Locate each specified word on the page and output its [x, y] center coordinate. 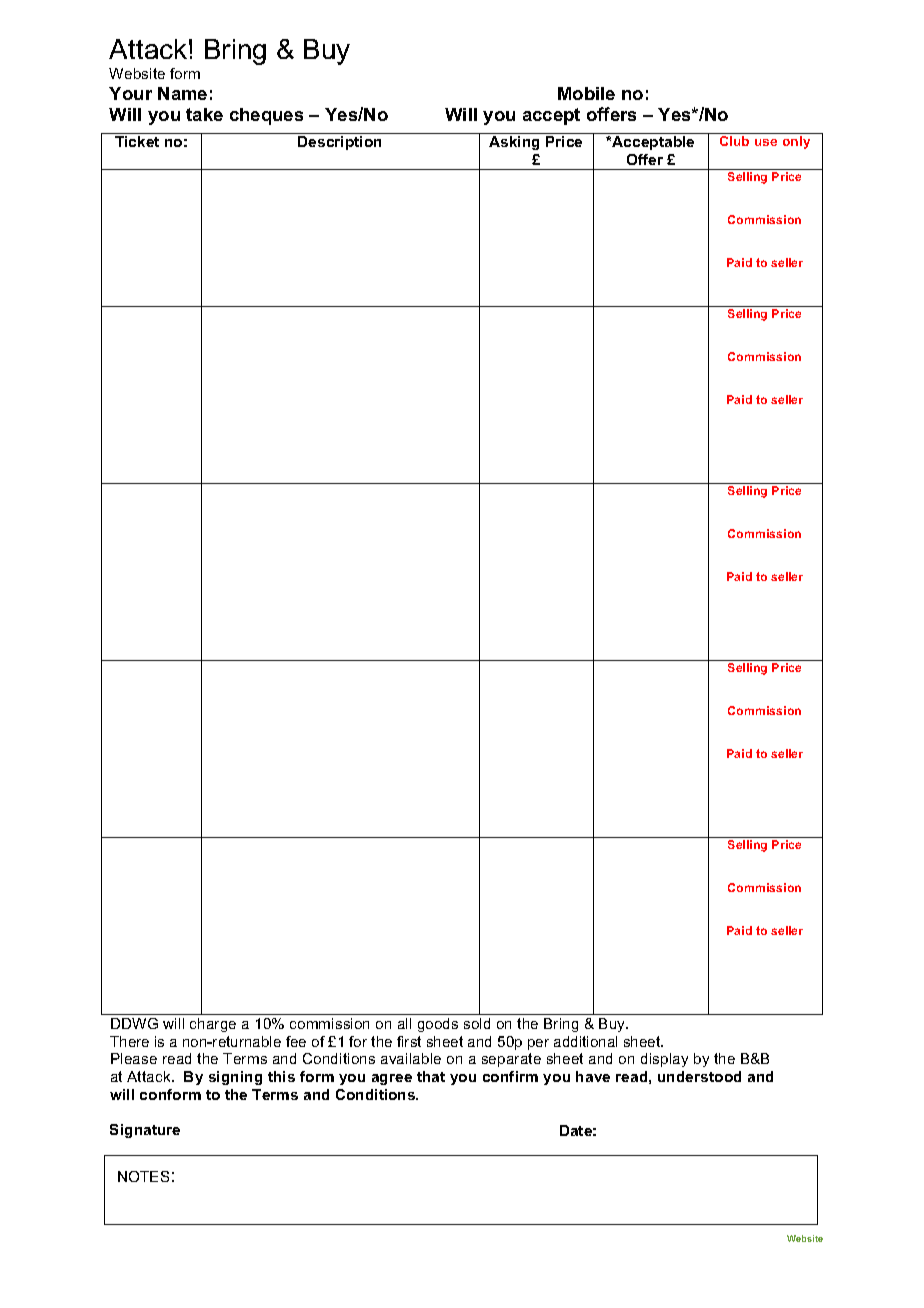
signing [235, 1078]
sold [477, 1023]
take [204, 114]
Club [734, 141]
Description [339, 143]
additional [585, 1041]
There [129, 1041]
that [431, 1076]
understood [699, 1076]
